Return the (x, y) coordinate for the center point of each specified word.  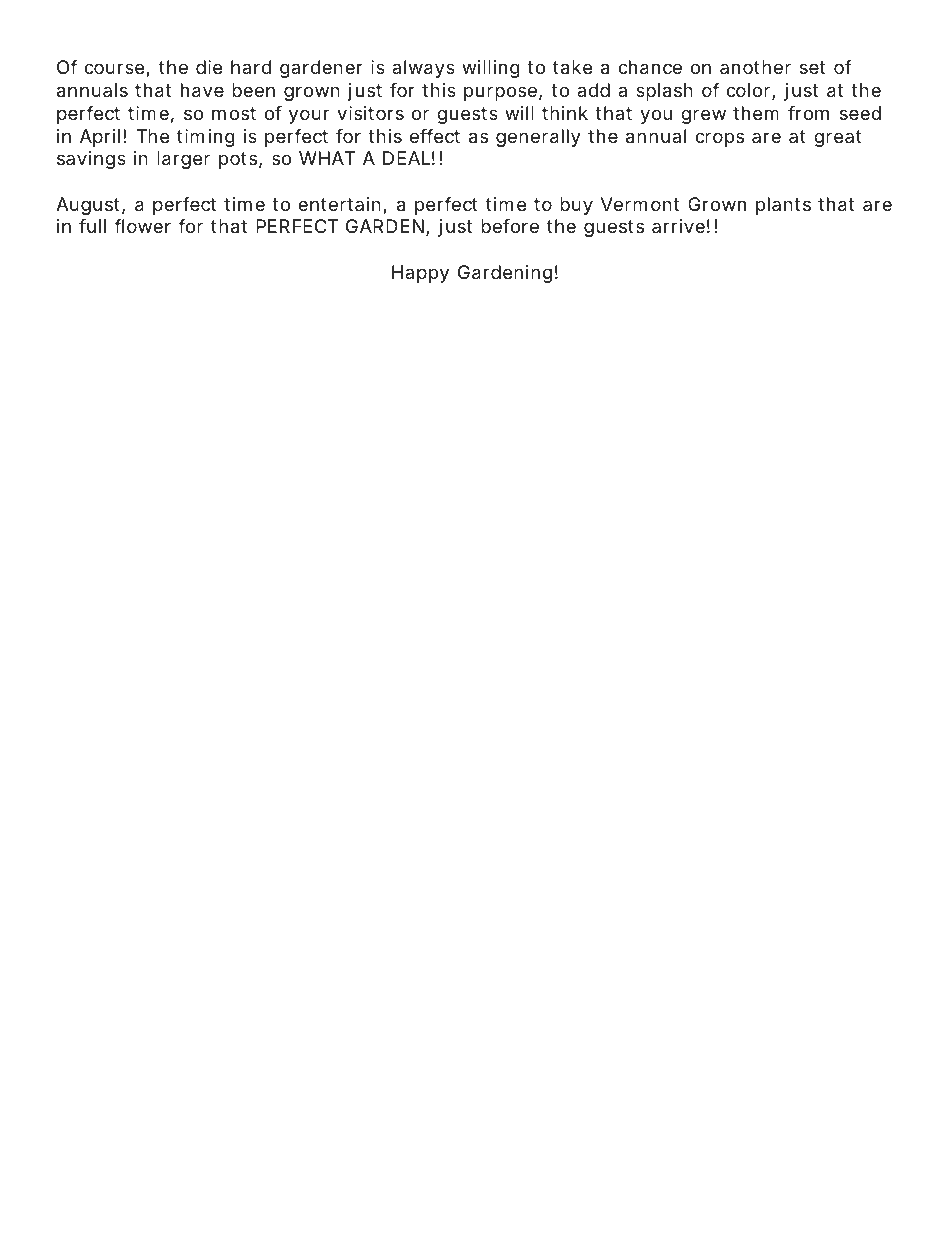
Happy (420, 274)
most (234, 113)
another (755, 67)
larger (183, 160)
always (423, 69)
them (756, 113)
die (209, 67)
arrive (678, 226)
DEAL (406, 158)
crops (719, 139)
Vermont (640, 204)
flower (142, 226)
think (565, 113)
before (510, 226)
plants (783, 206)
